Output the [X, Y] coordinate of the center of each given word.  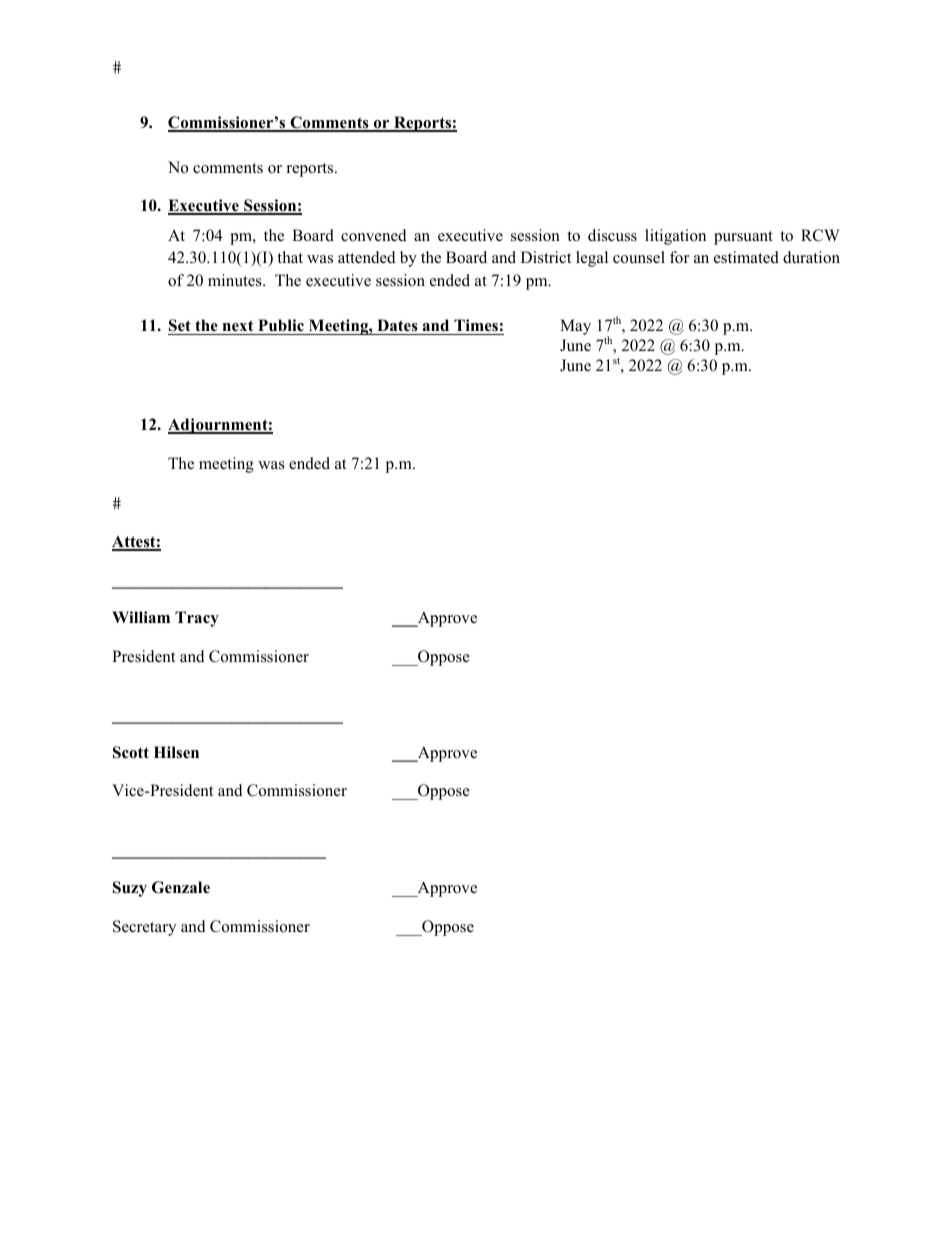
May [575, 327]
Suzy [130, 889]
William [141, 617]
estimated [746, 257]
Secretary [144, 928]
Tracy [197, 619]
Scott [131, 752]
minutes [236, 280]
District [546, 257]
